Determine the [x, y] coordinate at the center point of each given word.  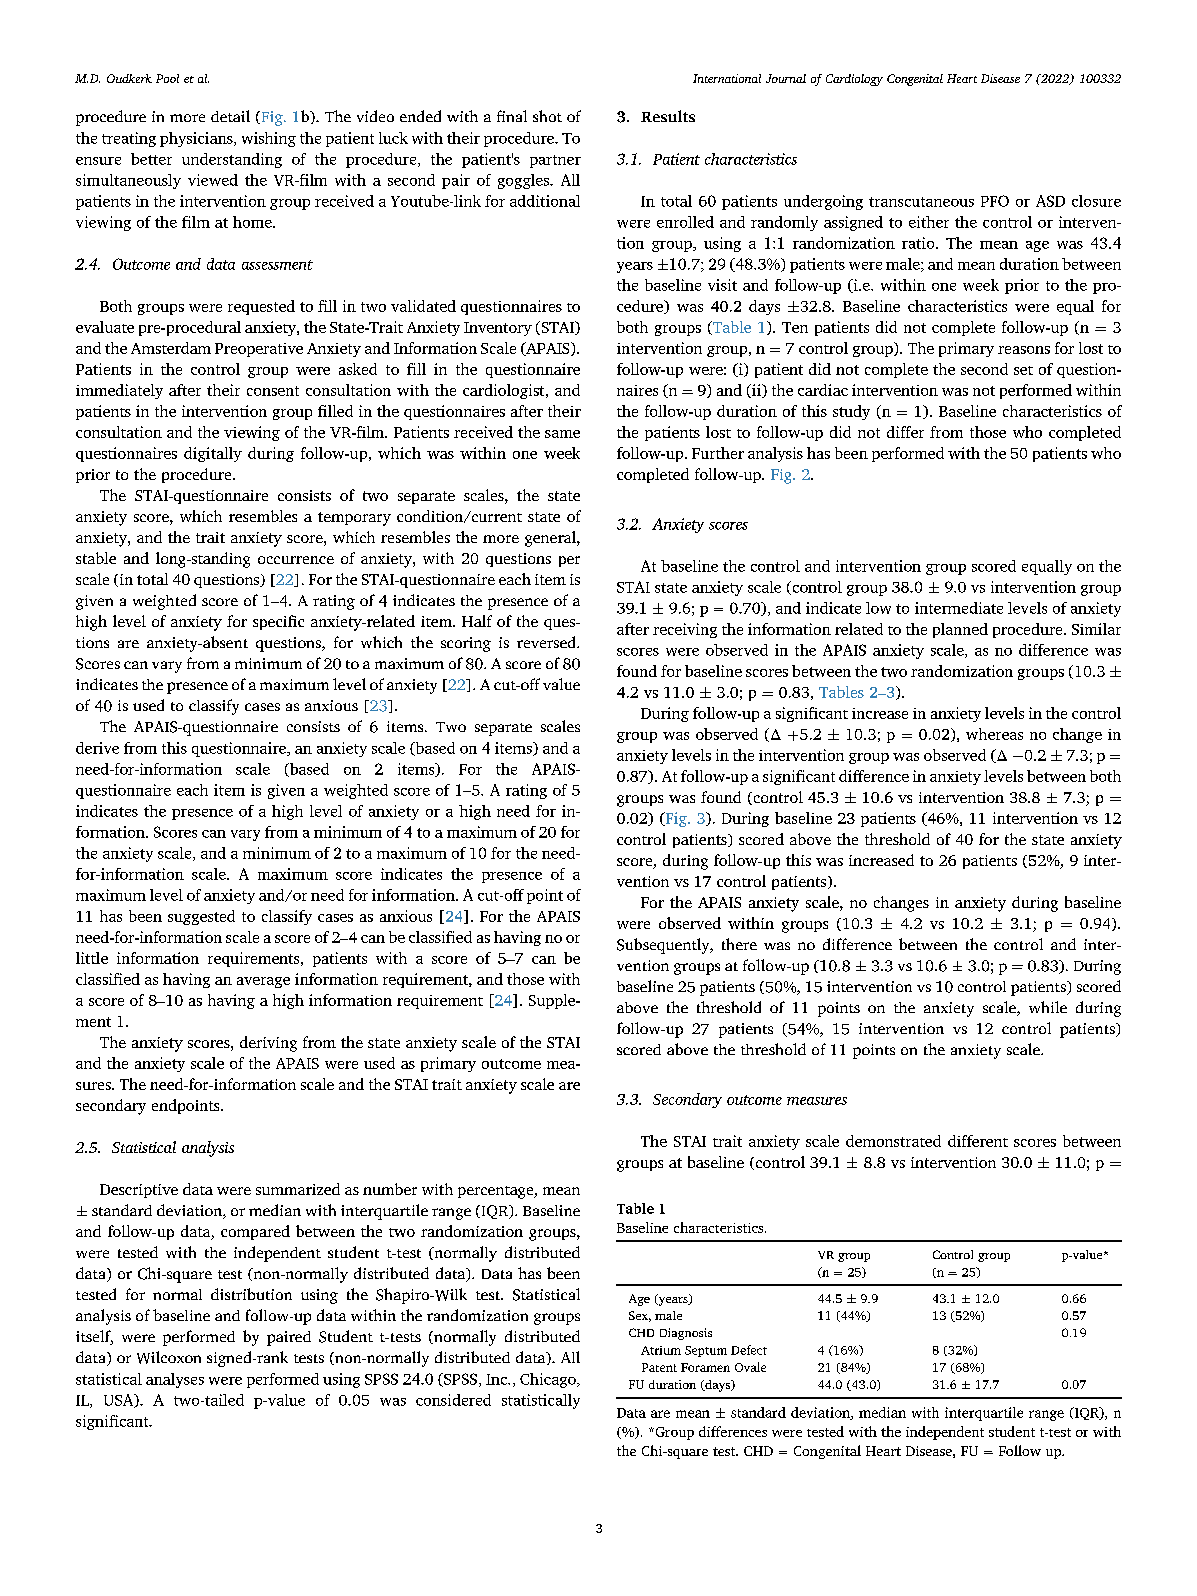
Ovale [750, 1367]
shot [547, 116]
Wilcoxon [169, 1357]
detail [230, 116]
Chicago [549, 1380]
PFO [995, 201]
